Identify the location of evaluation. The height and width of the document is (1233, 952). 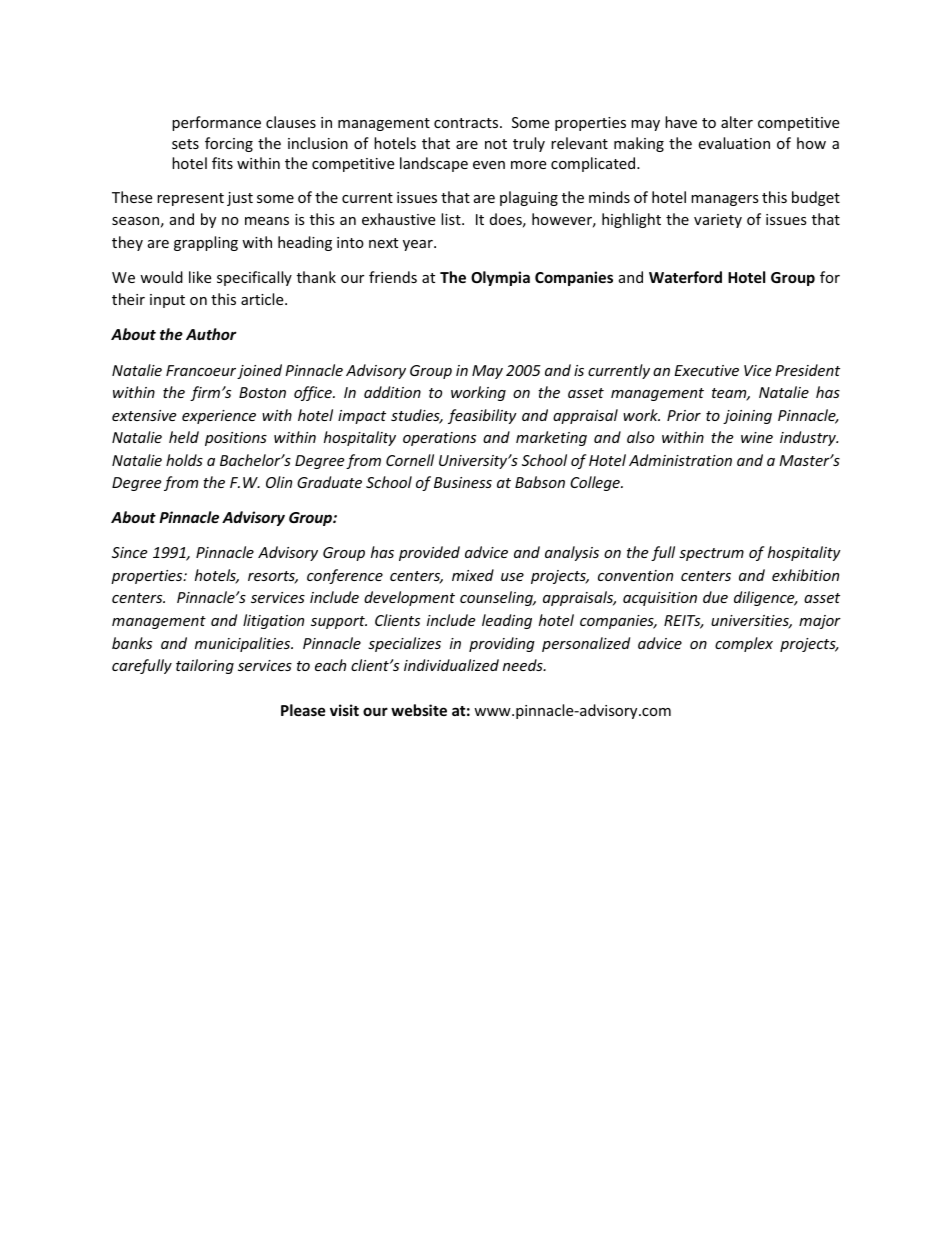
(734, 143).
